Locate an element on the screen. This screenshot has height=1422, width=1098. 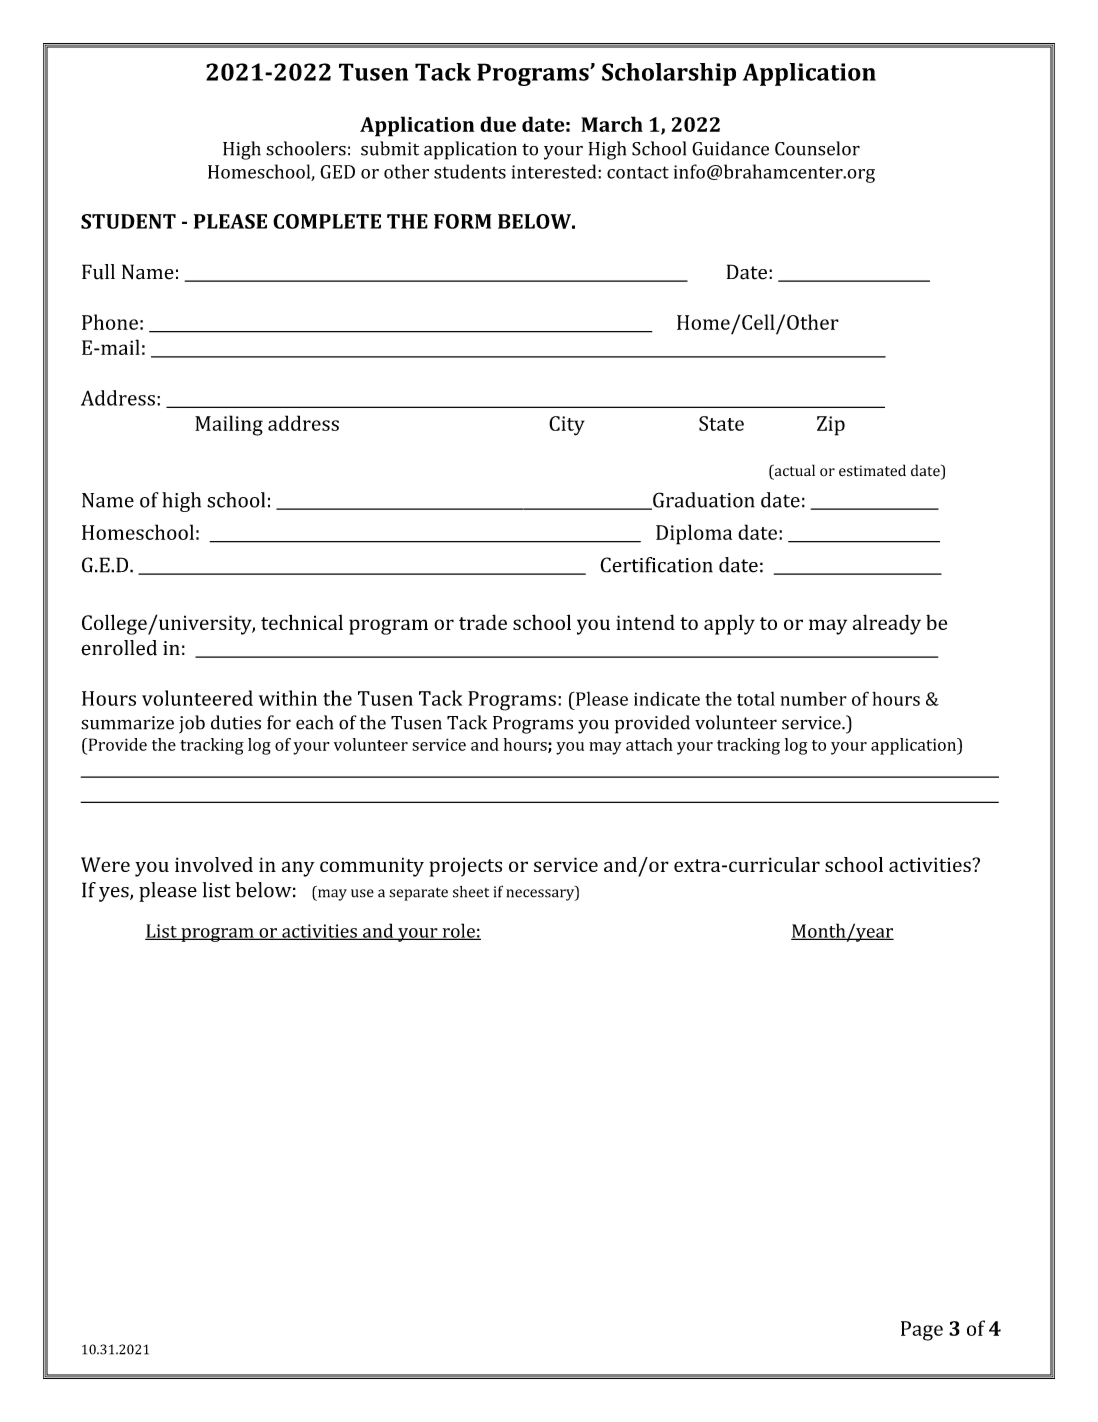
sheet is located at coordinates (471, 892).
